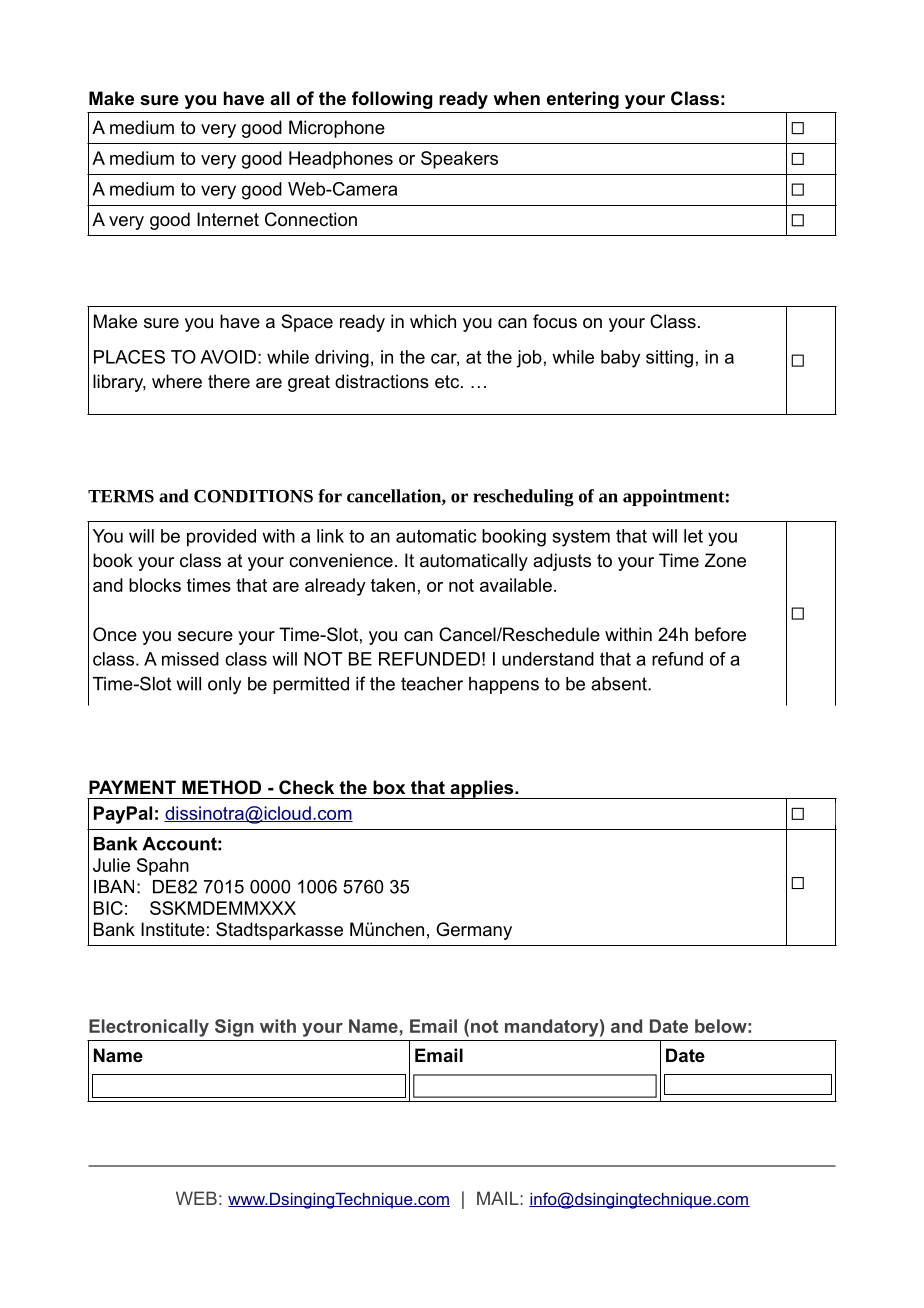 The width and height of the screenshot is (924, 1308). What do you see at coordinates (447, 382) in the screenshot?
I see `etc` at bounding box center [447, 382].
